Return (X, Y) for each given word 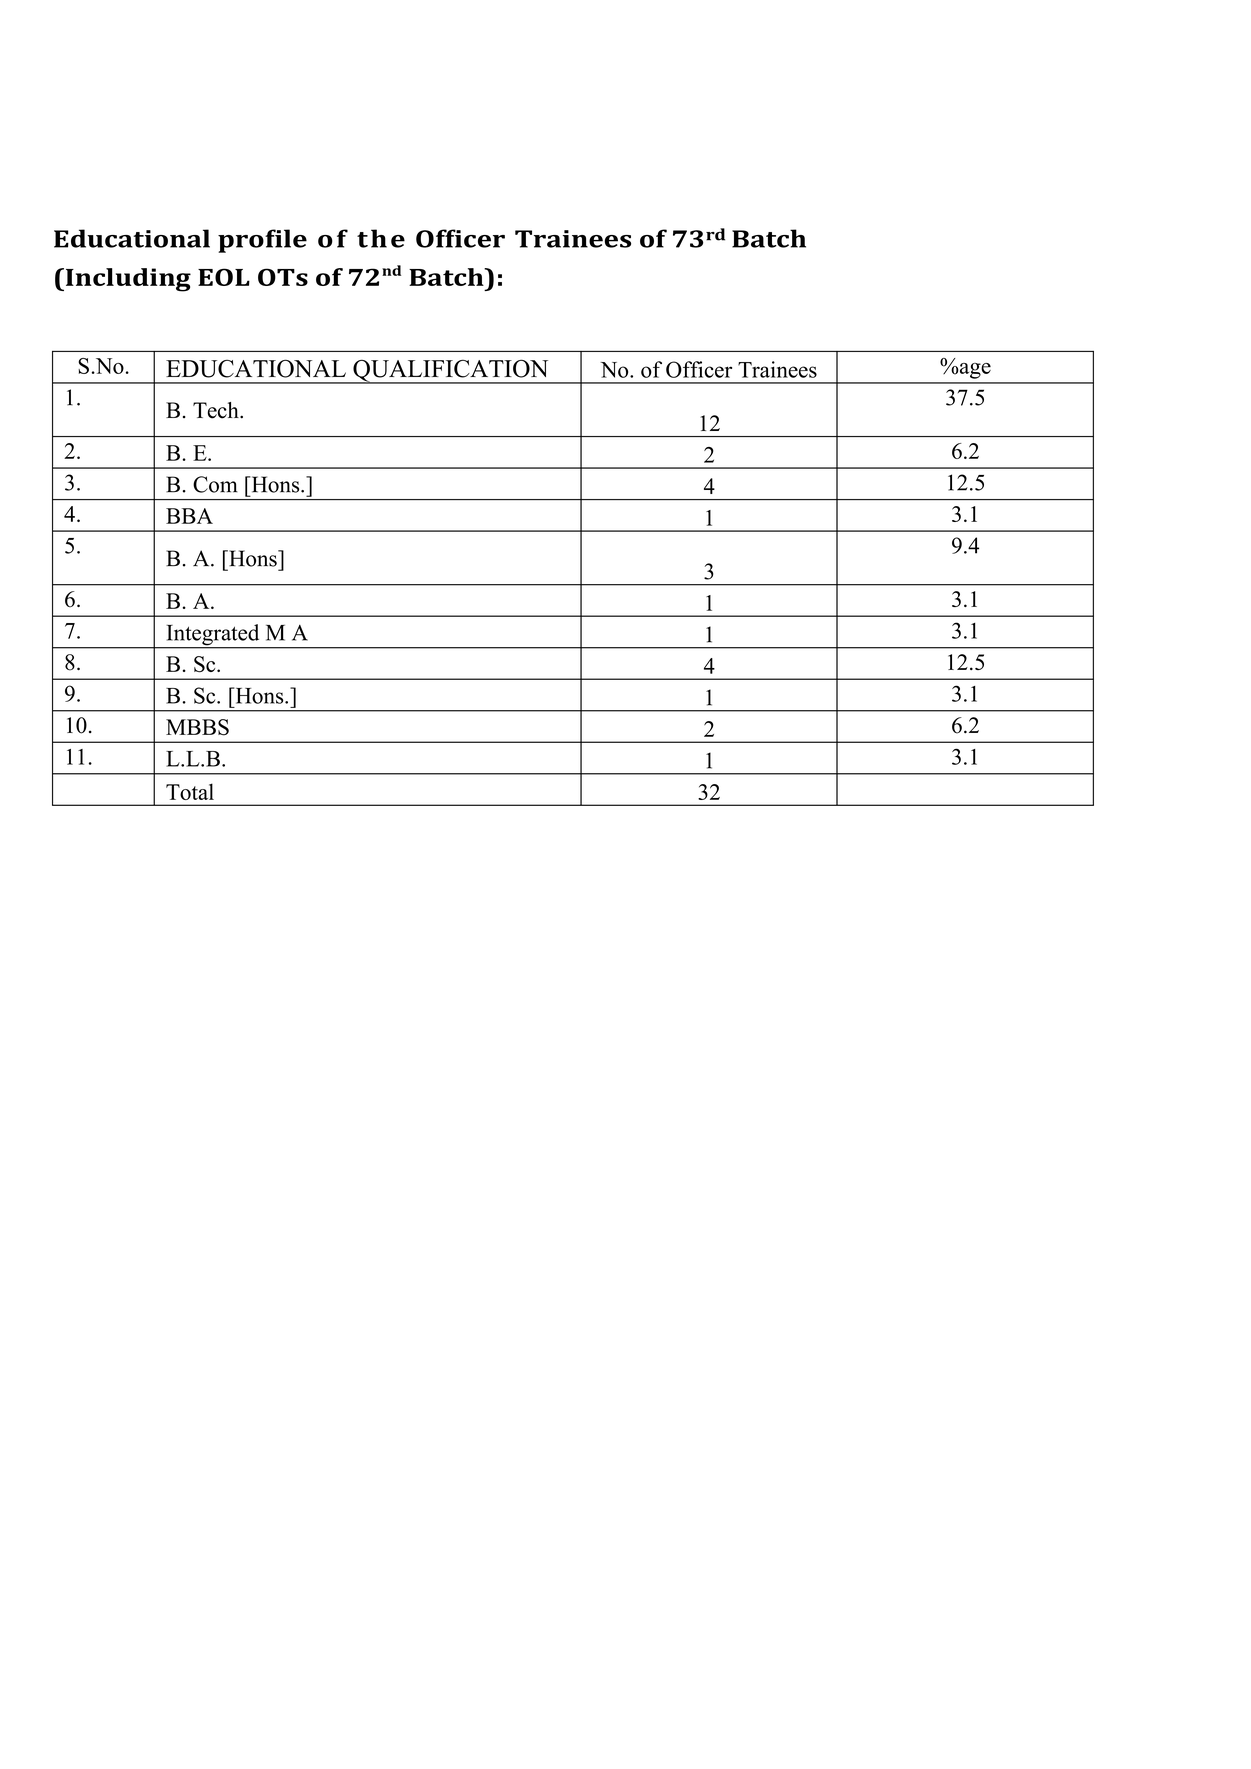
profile (262, 241)
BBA (189, 516)
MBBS (197, 727)
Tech (217, 410)
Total (190, 791)
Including (127, 280)
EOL (224, 277)
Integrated (213, 636)
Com (215, 484)
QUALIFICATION (451, 371)
